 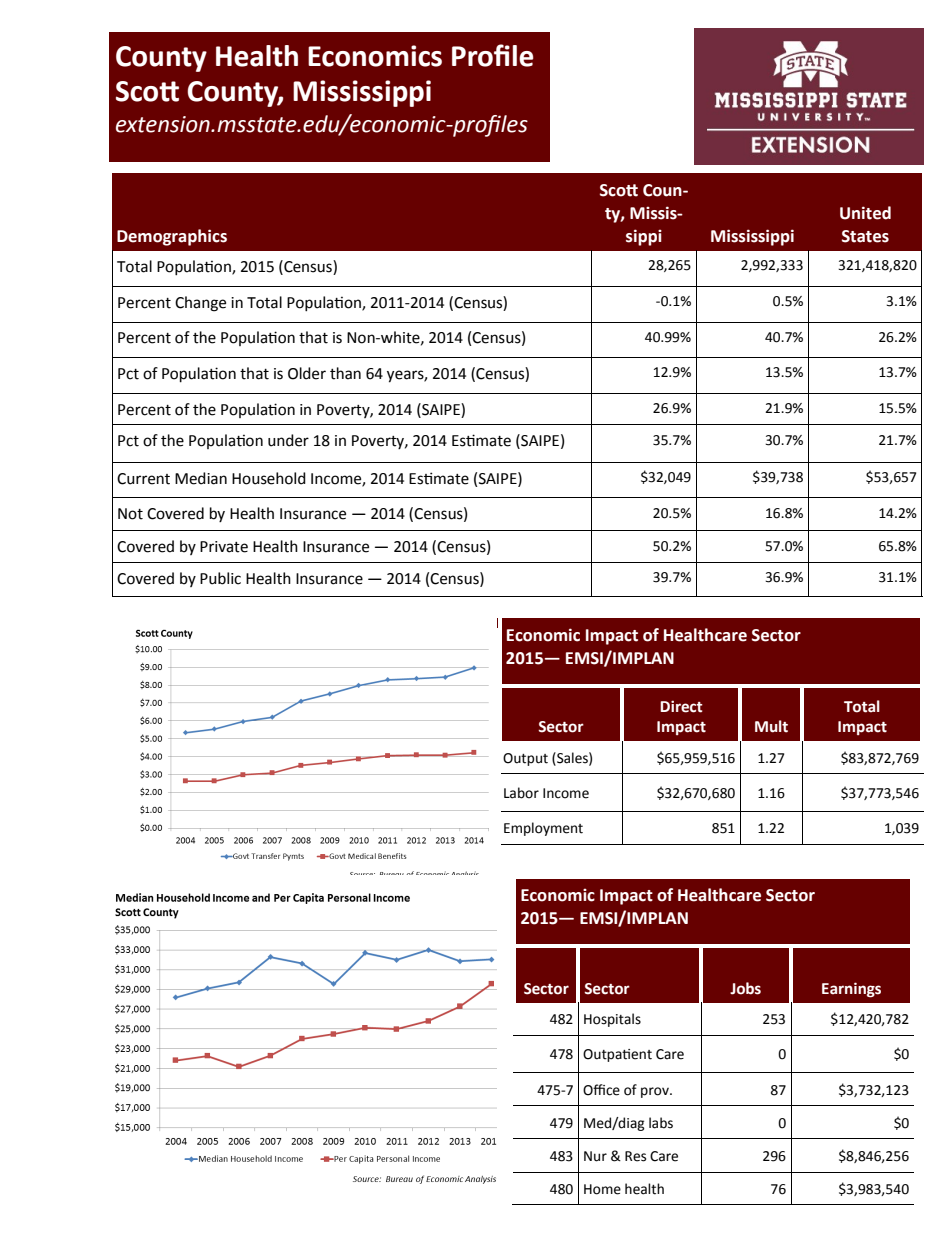 What do you see at coordinates (865, 236) in the screenshot?
I see `States` at bounding box center [865, 236].
